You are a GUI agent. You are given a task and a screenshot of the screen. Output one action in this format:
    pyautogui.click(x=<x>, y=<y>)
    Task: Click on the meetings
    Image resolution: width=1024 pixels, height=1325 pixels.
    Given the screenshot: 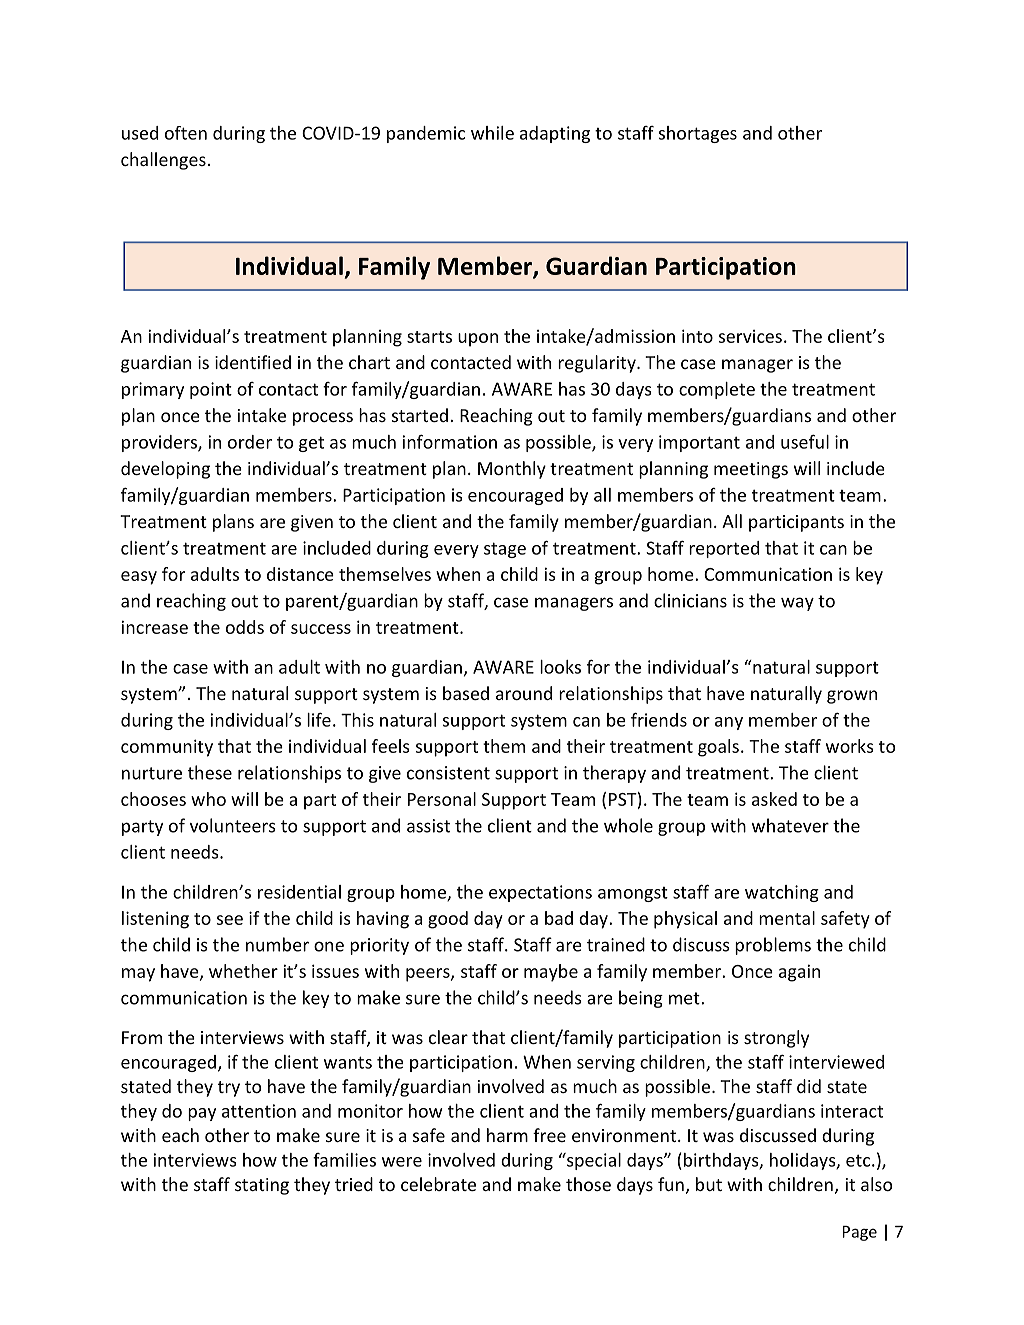 What is the action you would take?
    pyautogui.click(x=751, y=470)
